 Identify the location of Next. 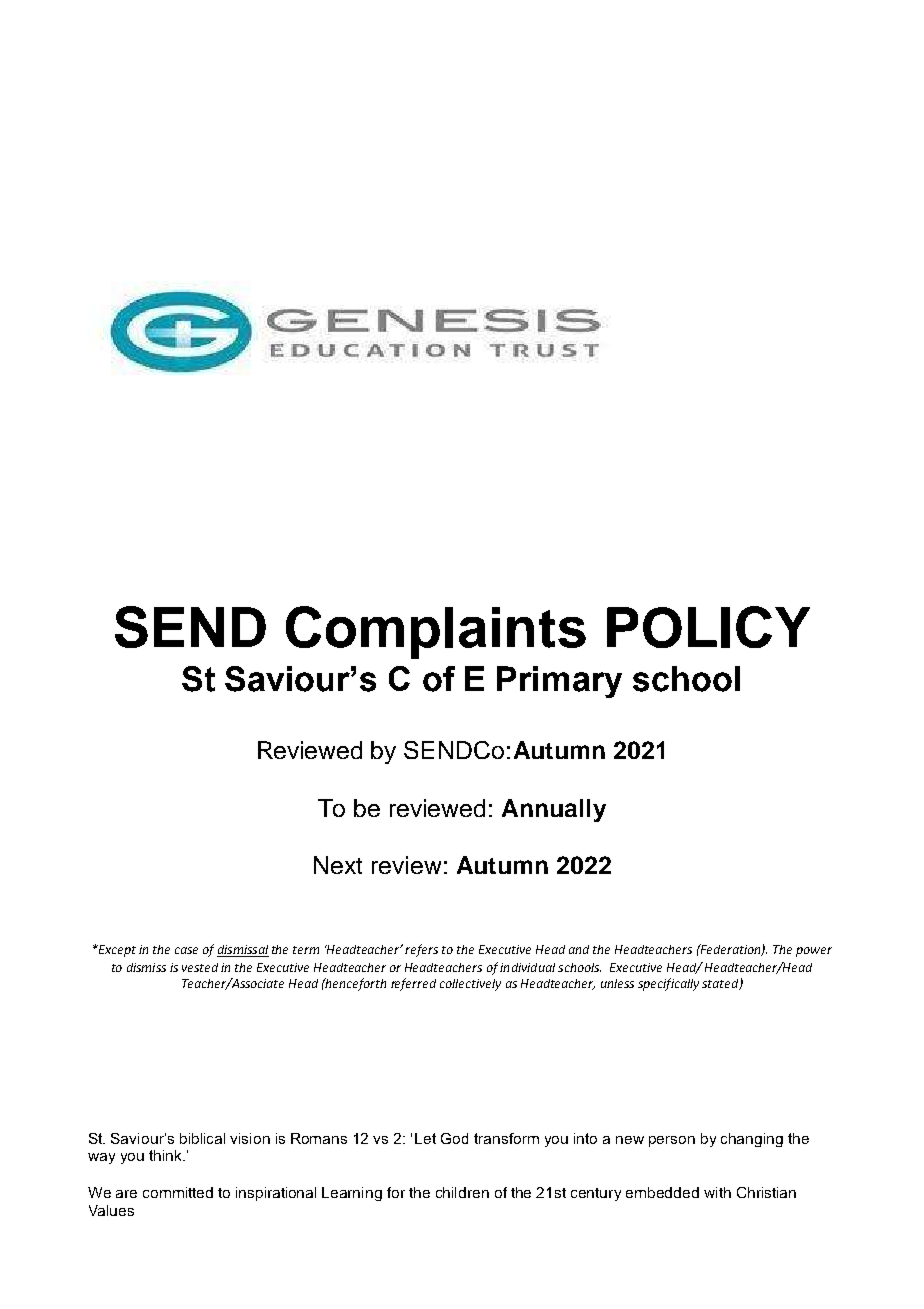
(338, 865).
